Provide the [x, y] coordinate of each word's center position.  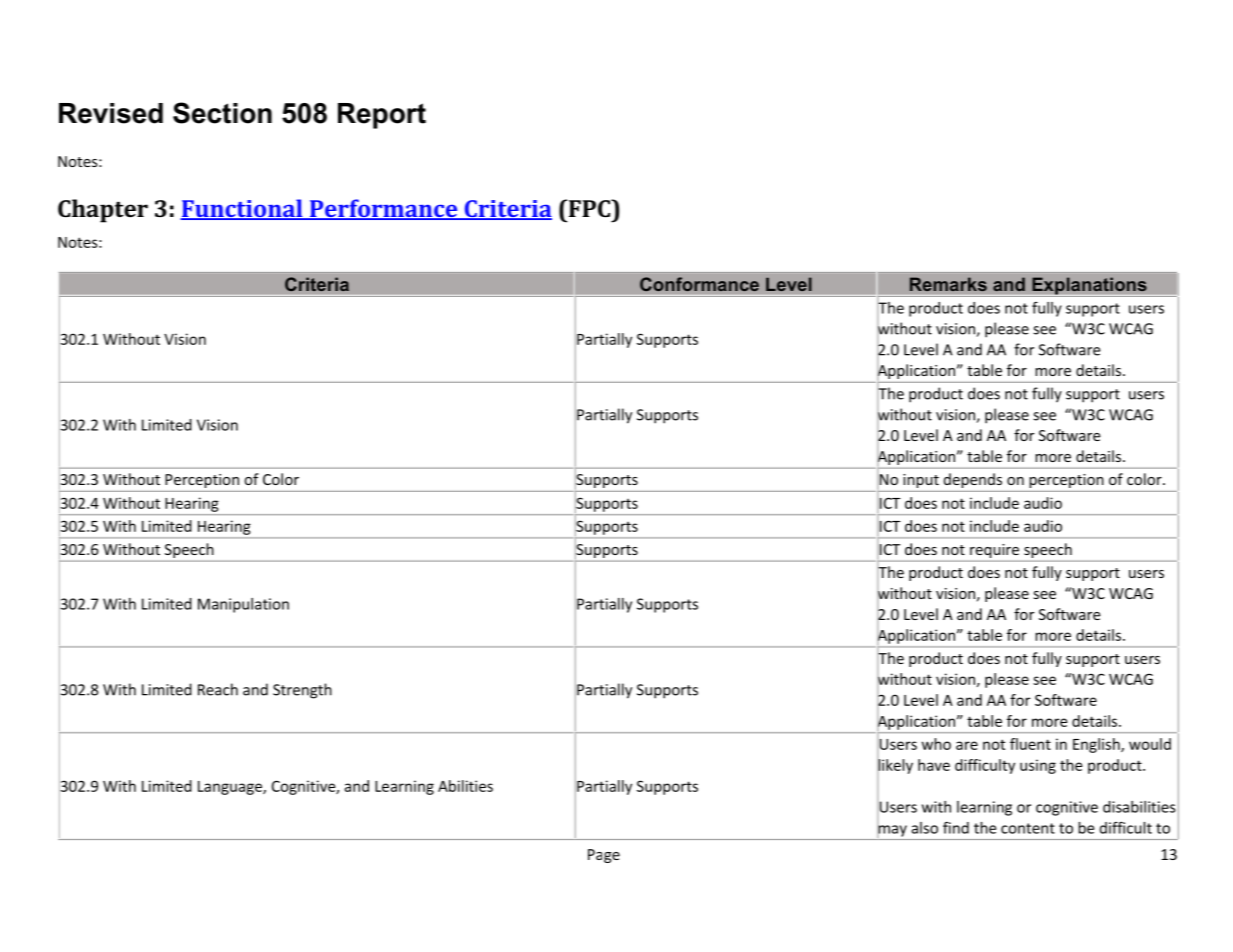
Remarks [948, 284]
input [921, 481]
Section [222, 113]
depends [973, 480]
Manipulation [243, 605]
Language [231, 788]
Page [604, 856]
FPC [589, 208]
